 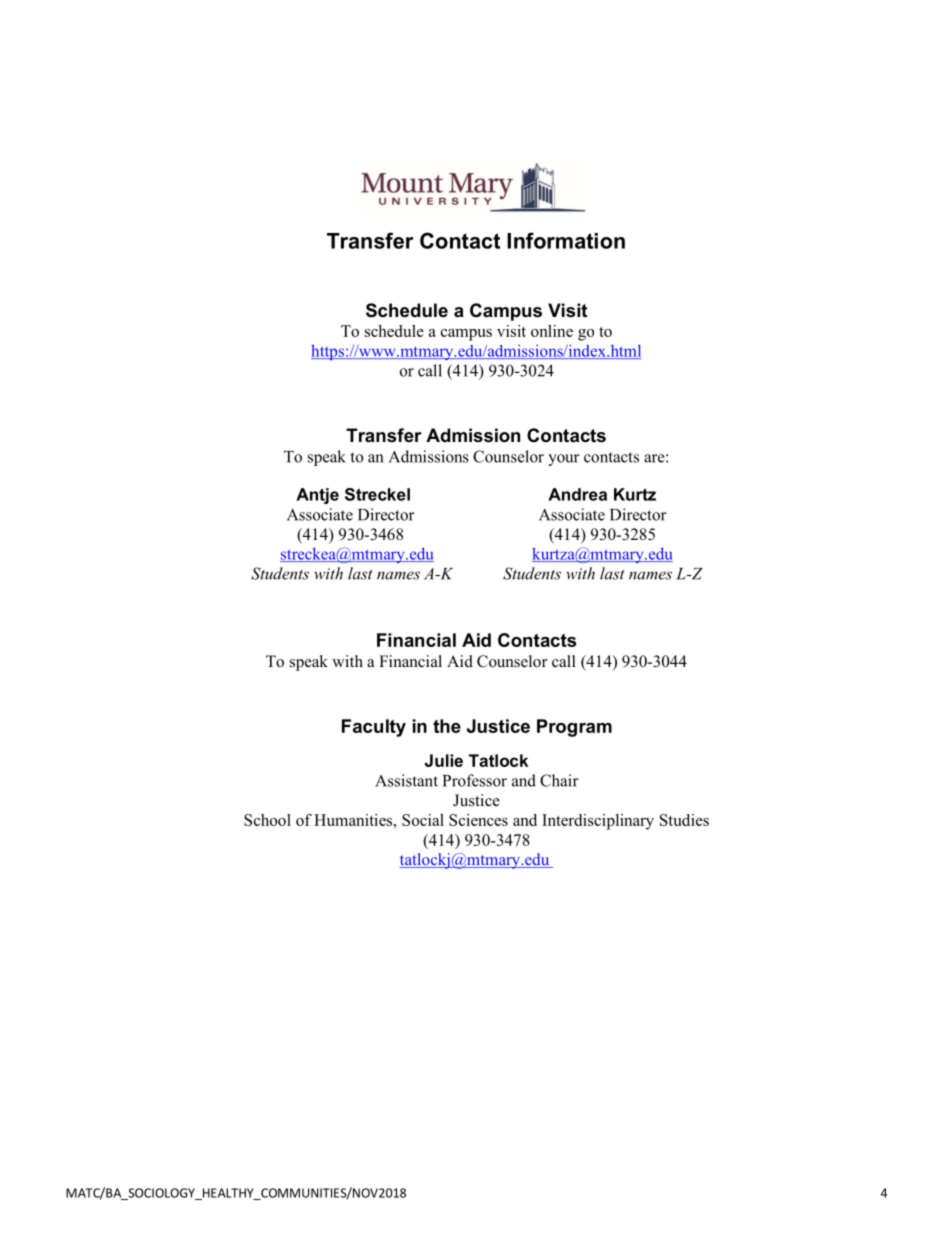 What do you see at coordinates (552, 331) in the screenshot?
I see `online` at bounding box center [552, 331].
